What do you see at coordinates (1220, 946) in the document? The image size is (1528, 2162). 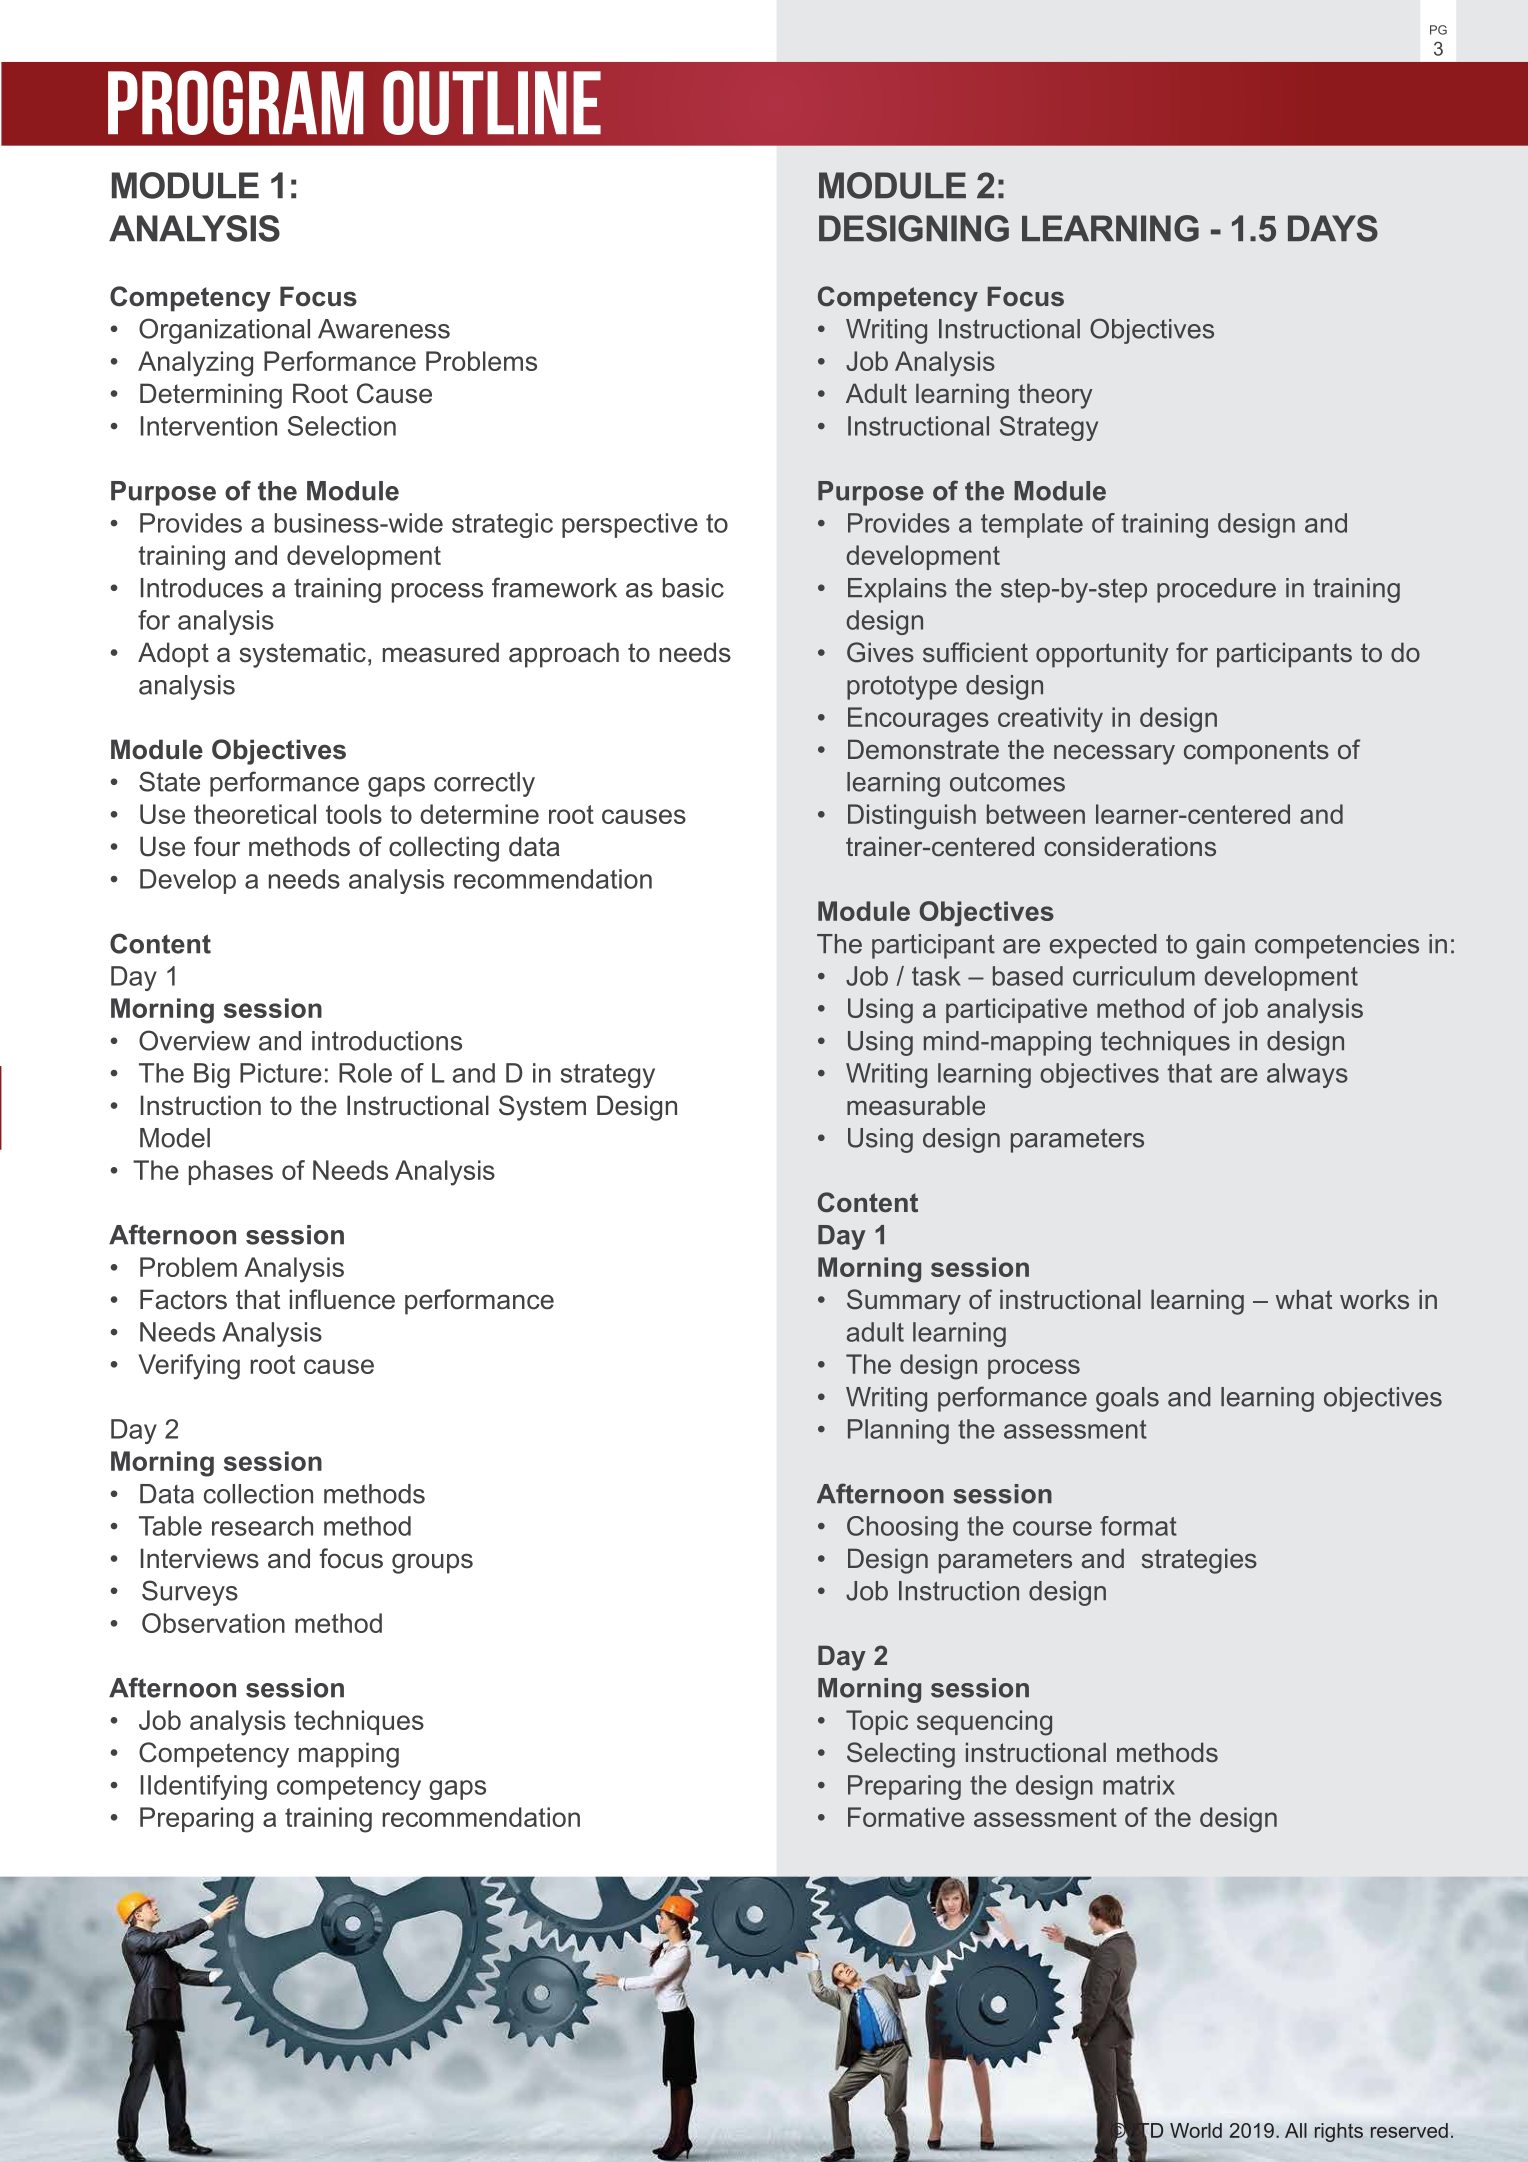 I see `gain` at bounding box center [1220, 946].
